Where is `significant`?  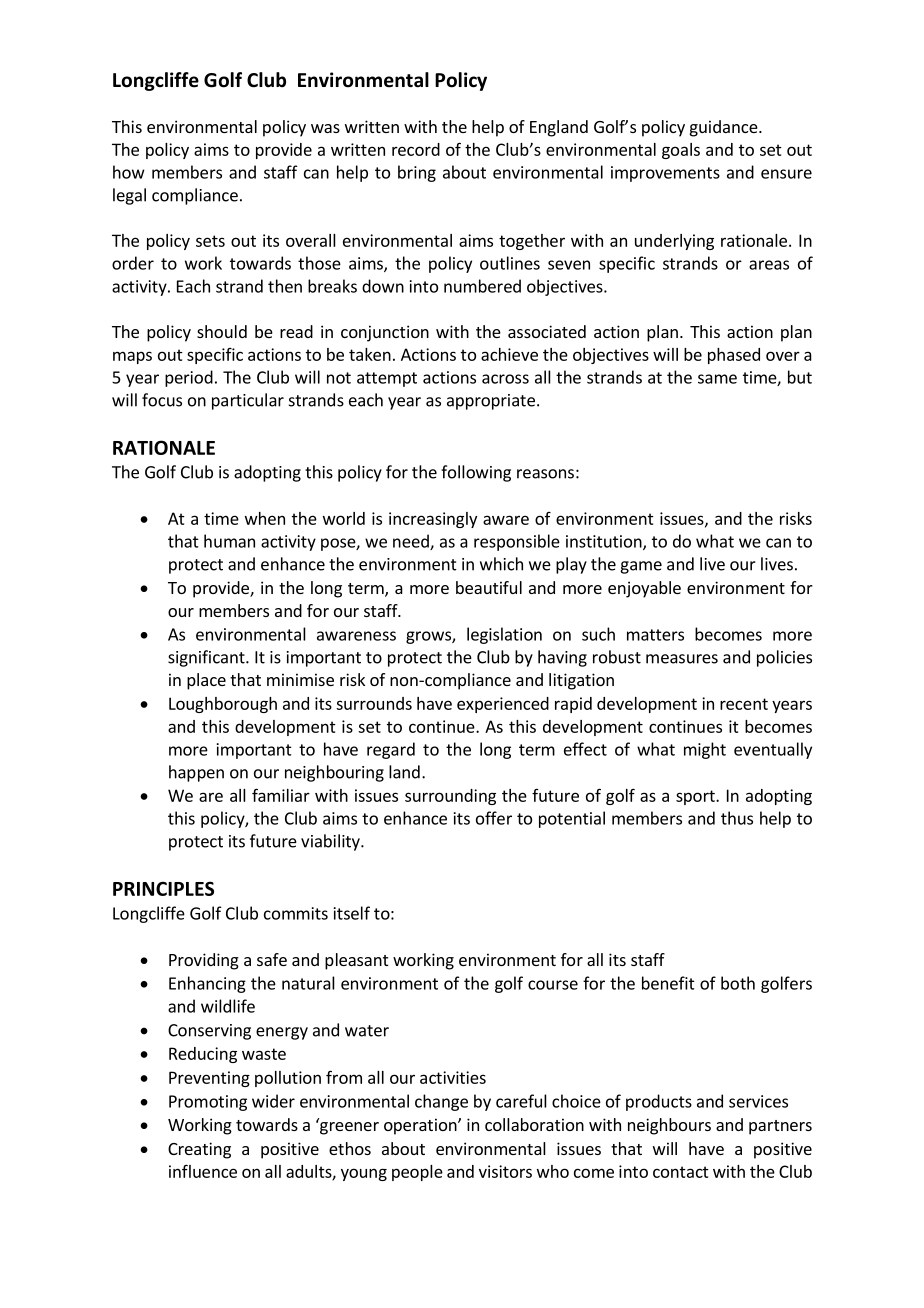
significant is located at coordinates (207, 658).
